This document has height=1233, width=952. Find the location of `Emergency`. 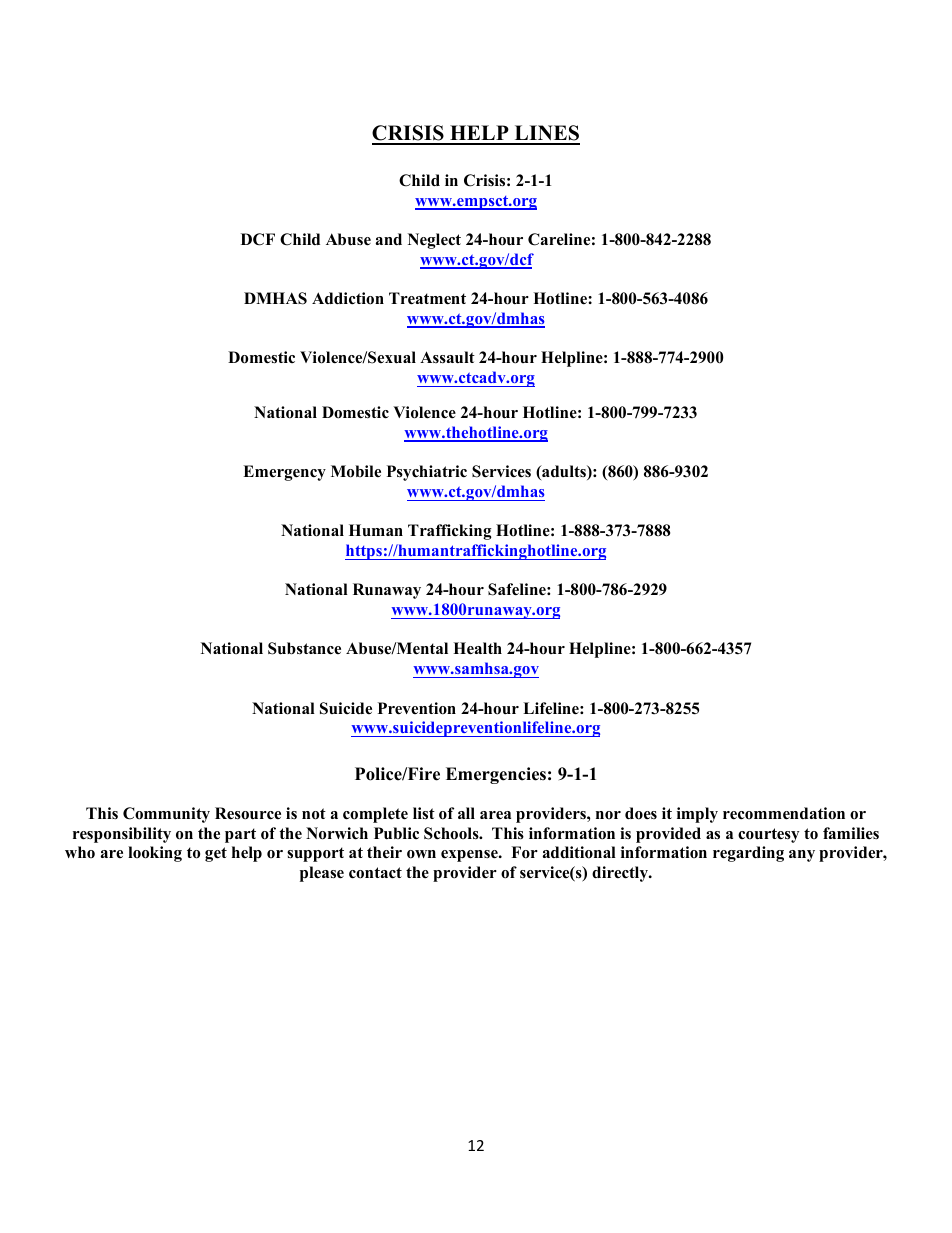

Emergency is located at coordinates (284, 473).
